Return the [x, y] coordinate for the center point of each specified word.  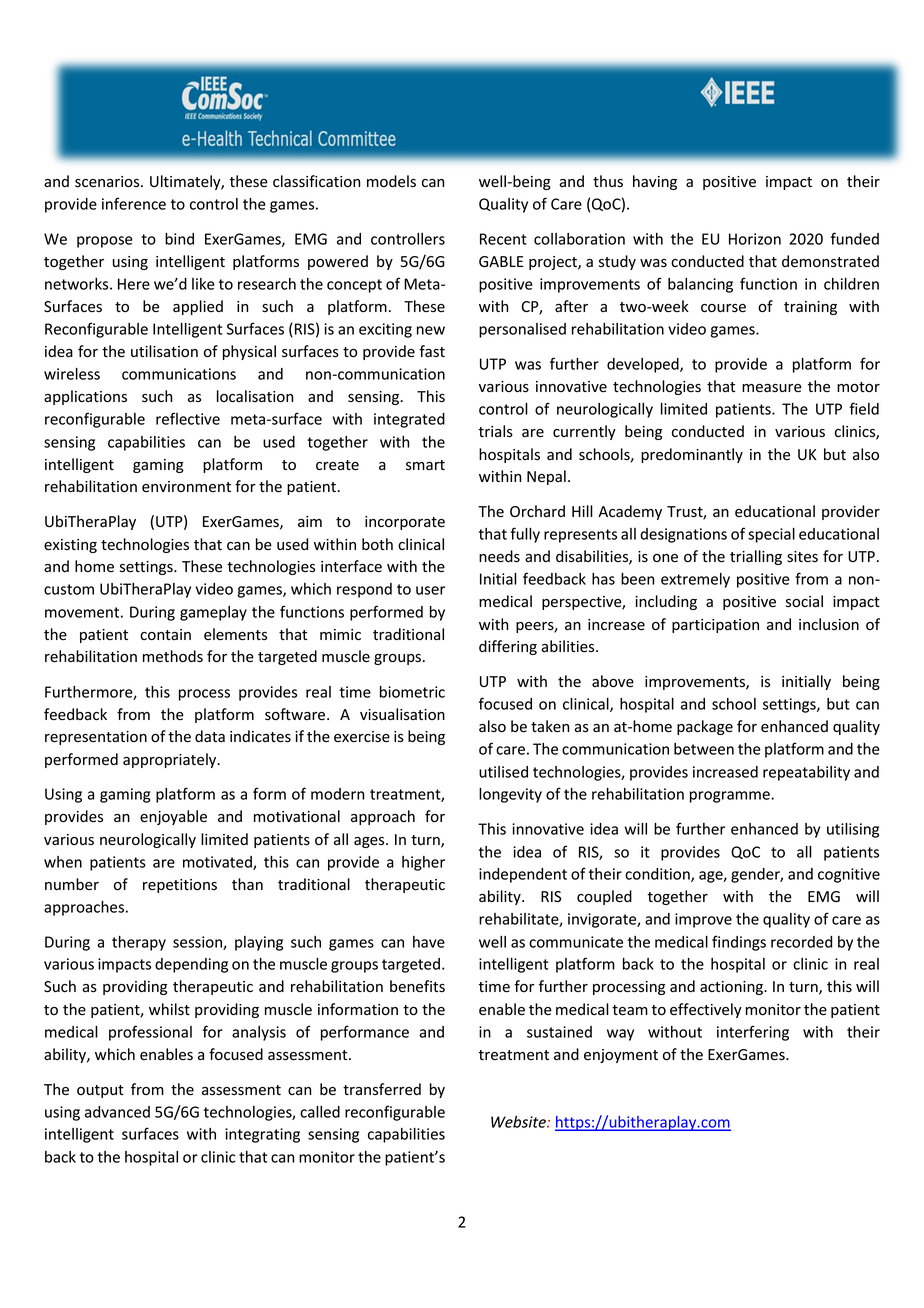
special [771, 535]
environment [186, 487]
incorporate [405, 523]
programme [731, 797]
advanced [117, 1112]
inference [134, 203]
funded [855, 238]
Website [519, 1122]
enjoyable [173, 817]
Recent [503, 239]
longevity [510, 795]
